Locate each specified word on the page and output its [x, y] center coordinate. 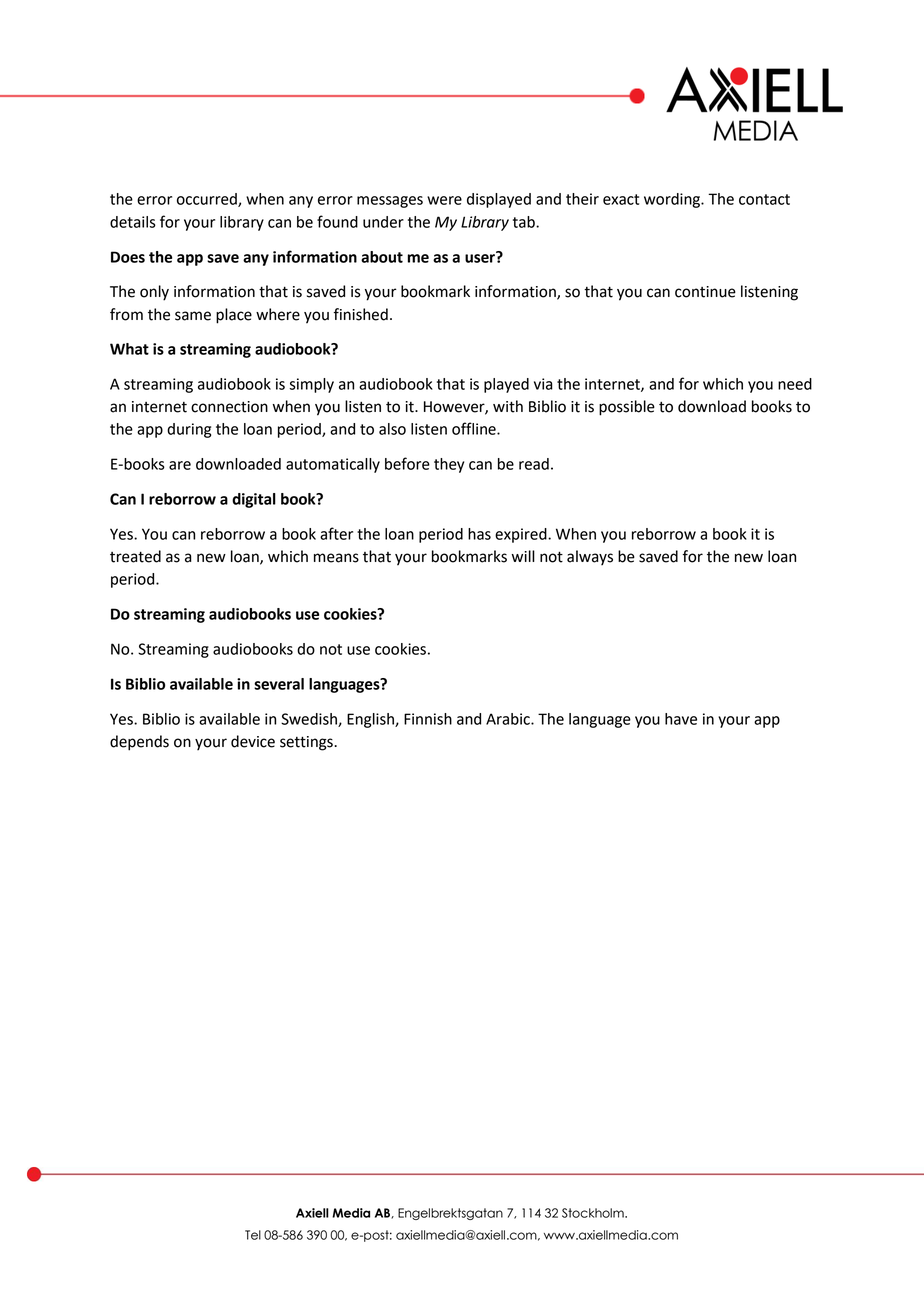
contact [764, 199]
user [481, 257]
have [681, 719]
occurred [208, 200]
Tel [253, 1235]
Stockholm [594, 1213]
